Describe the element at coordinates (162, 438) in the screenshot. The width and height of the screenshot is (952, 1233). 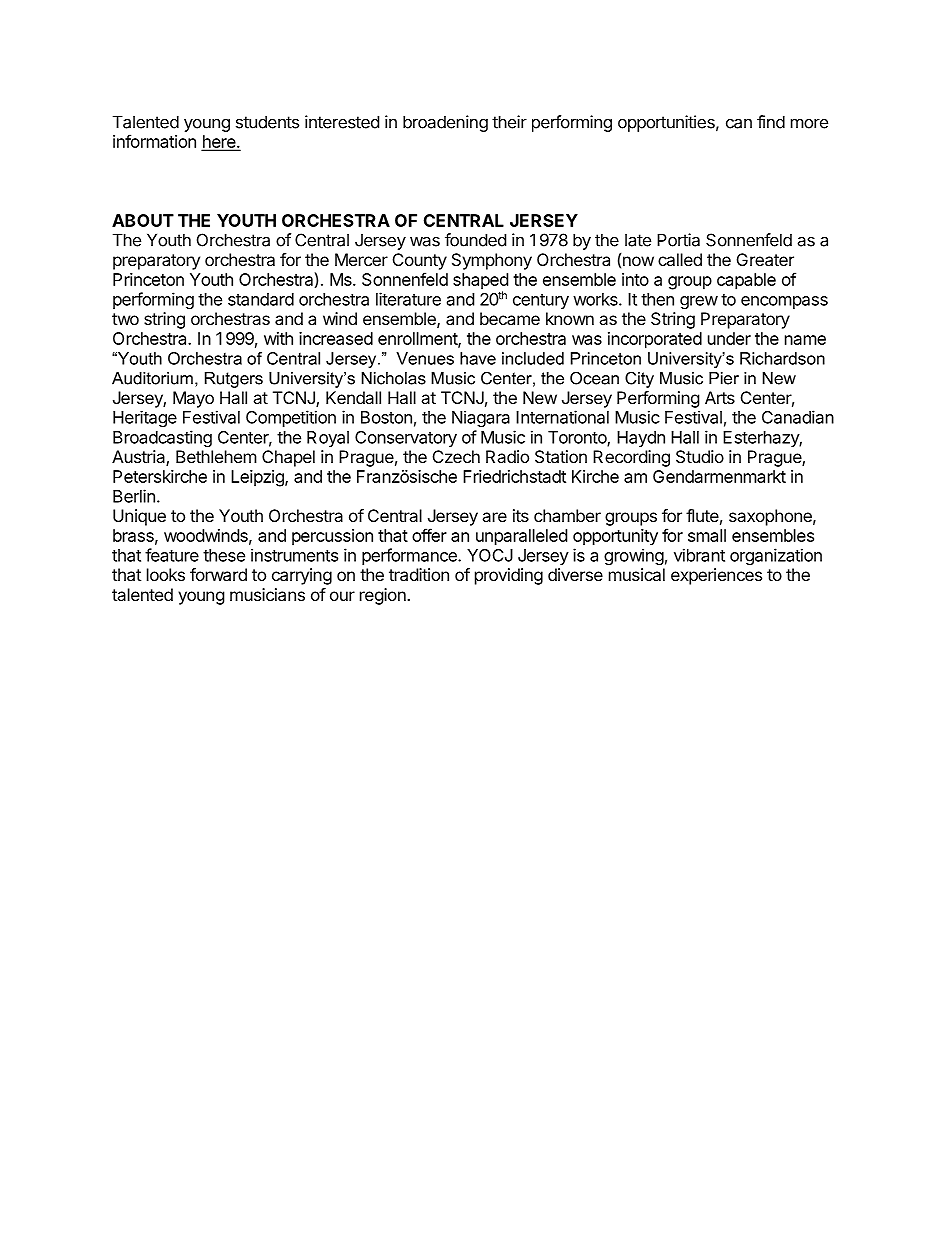
I see `Broadcasting` at that location.
